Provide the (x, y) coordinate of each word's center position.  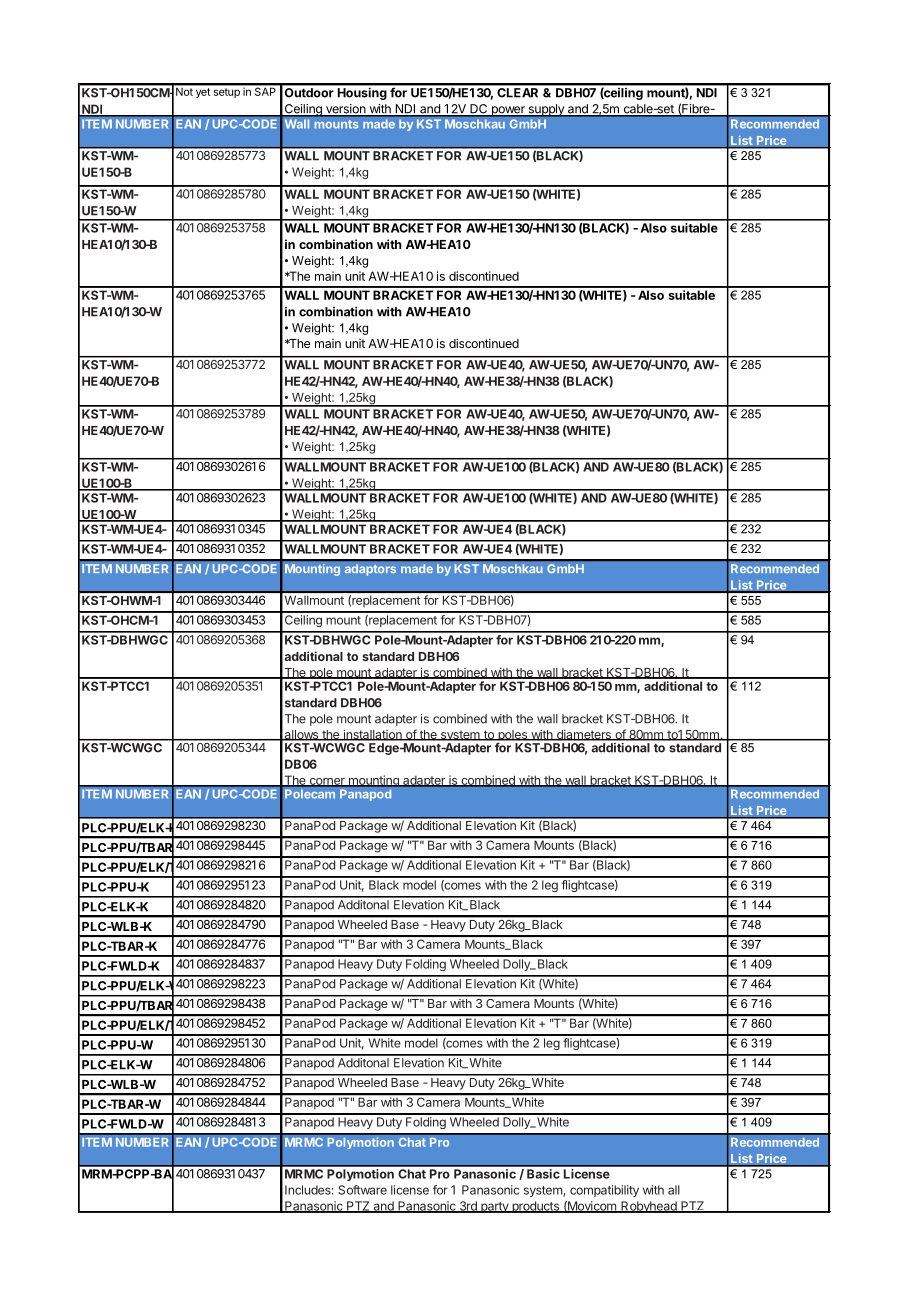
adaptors (370, 570)
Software (362, 1190)
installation (372, 735)
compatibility (604, 1191)
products (535, 1207)
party (495, 1207)
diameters (583, 735)
